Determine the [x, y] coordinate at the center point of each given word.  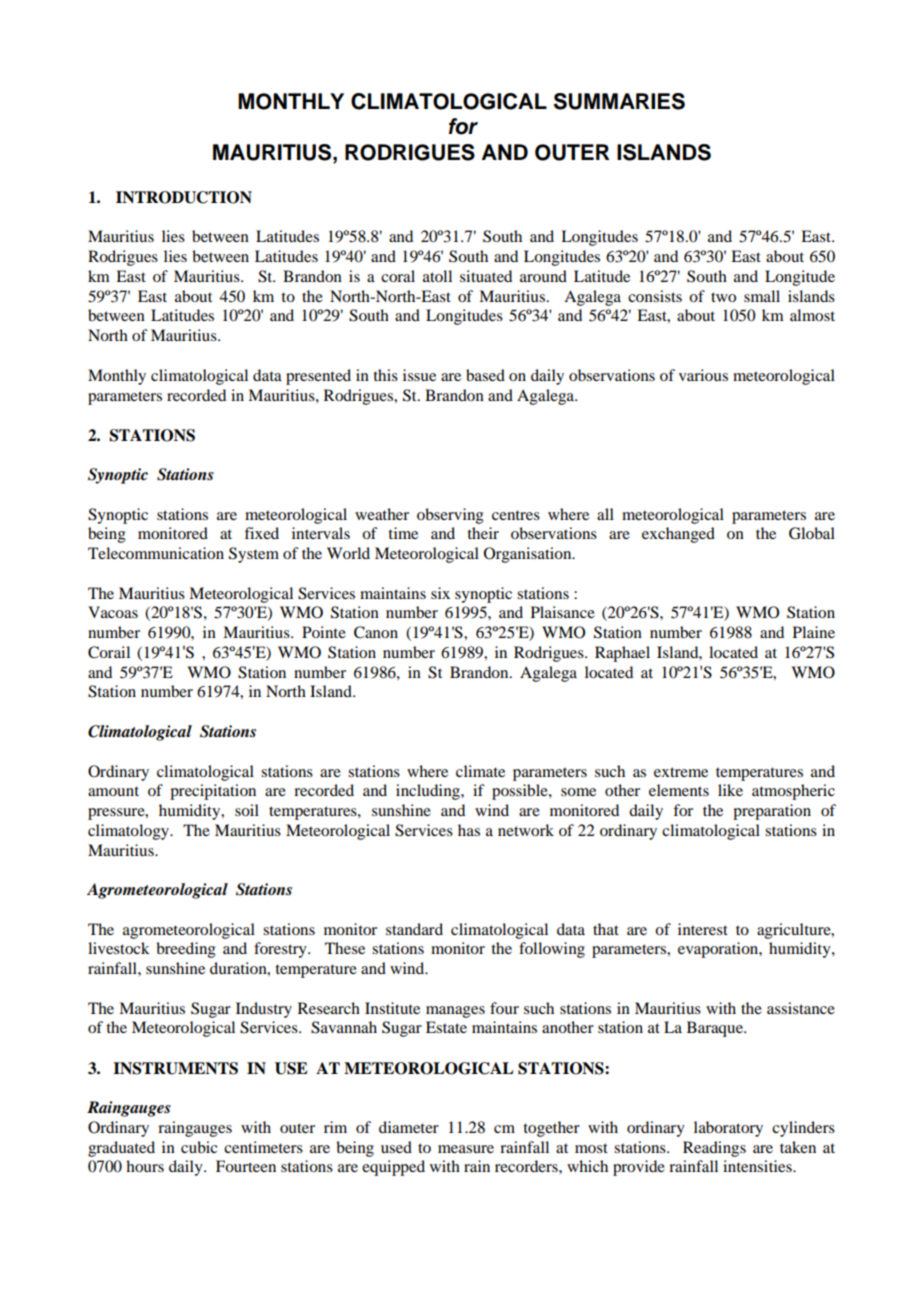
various [703, 375]
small [762, 296]
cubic [199, 1147]
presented [318, 377]
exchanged [678, 535]
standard [414, 929]
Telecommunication [156, 553]
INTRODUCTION [184, 197]
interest [703, 929]
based [485, 375]
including [429, 792]
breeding [186, 950]
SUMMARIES [619, 101]
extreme [681, 772]
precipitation [213, 792]
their [483, 533]
